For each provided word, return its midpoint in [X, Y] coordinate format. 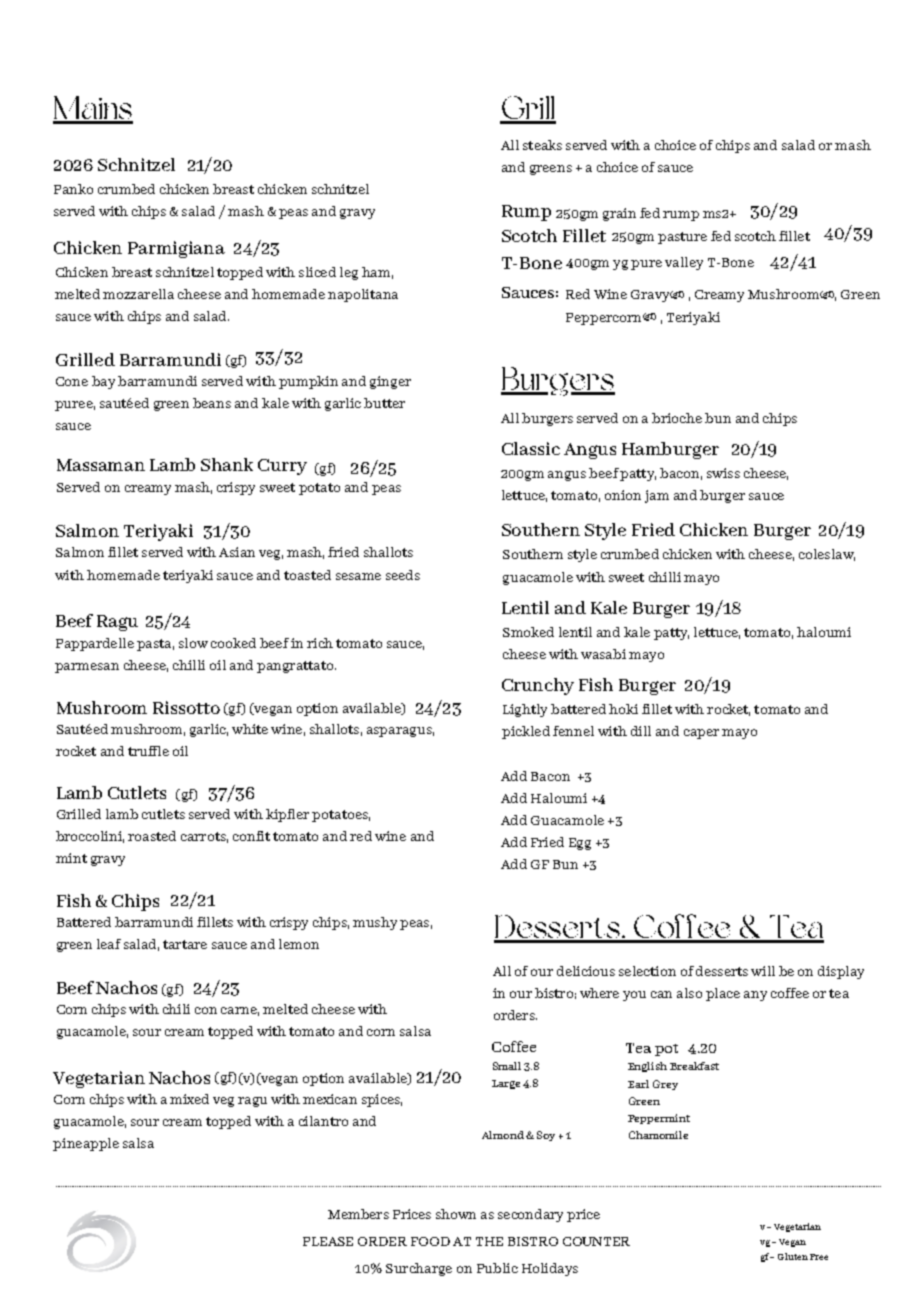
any [755, 996]
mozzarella [138, 294]
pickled [526, 732]
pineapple [86, 1144]
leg [349, 273]
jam [657, 496]
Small [507, 1066]
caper [701, 734]
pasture [682, 238]
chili [176, 1009]
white [250, 729]
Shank [227, 464]
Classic [531, 448]
